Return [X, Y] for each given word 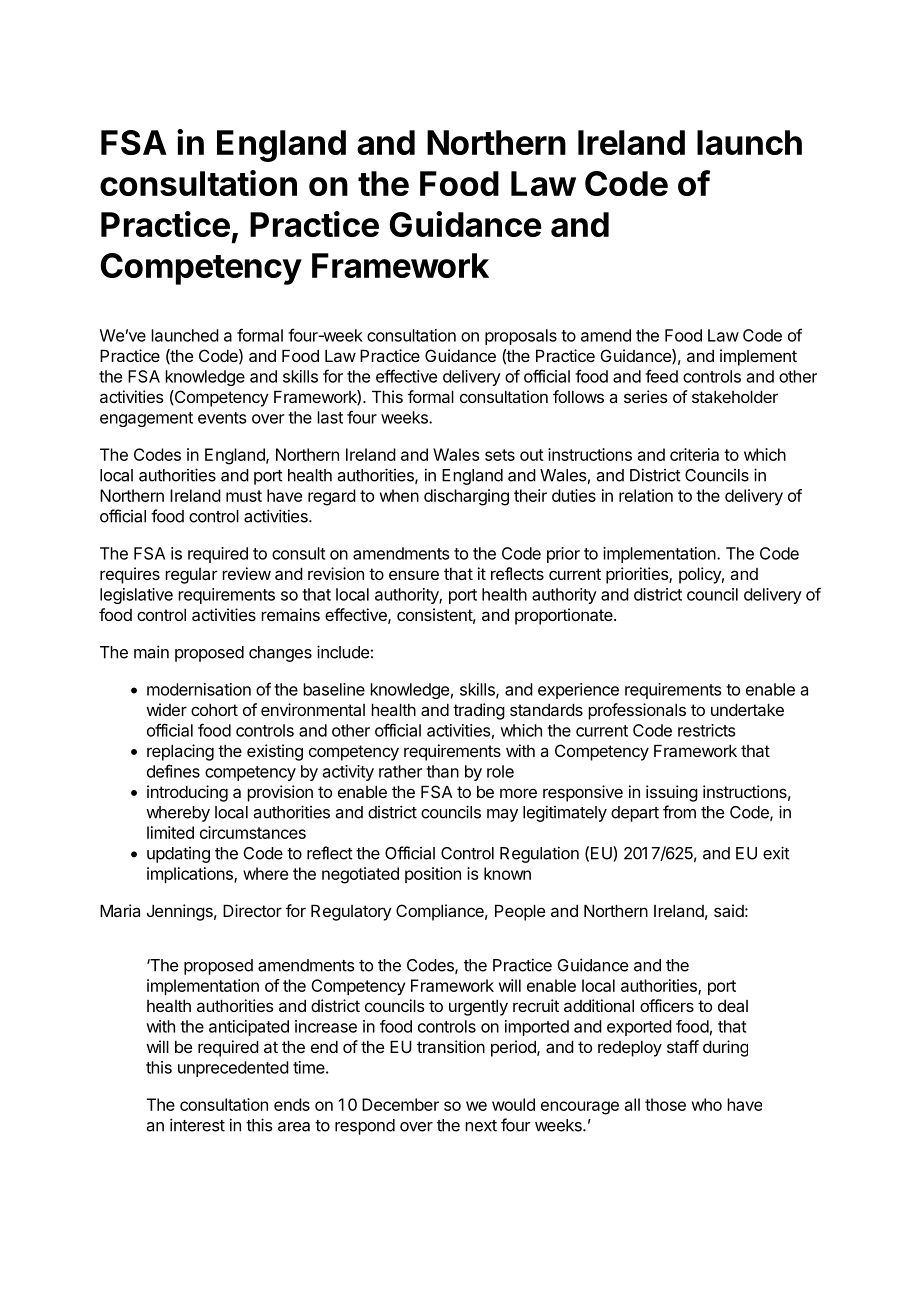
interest [197, 1125]
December [400, 1104]
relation [646, 495]
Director [252, 910]
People [520, 912]
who [707, 1104]
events [222, 418]
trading [479, 711]
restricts [706, 730]
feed [661, 376]
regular [191, 576]
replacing [180, 752]
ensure [414, 575]
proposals [521, 337]
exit [776, 853]
